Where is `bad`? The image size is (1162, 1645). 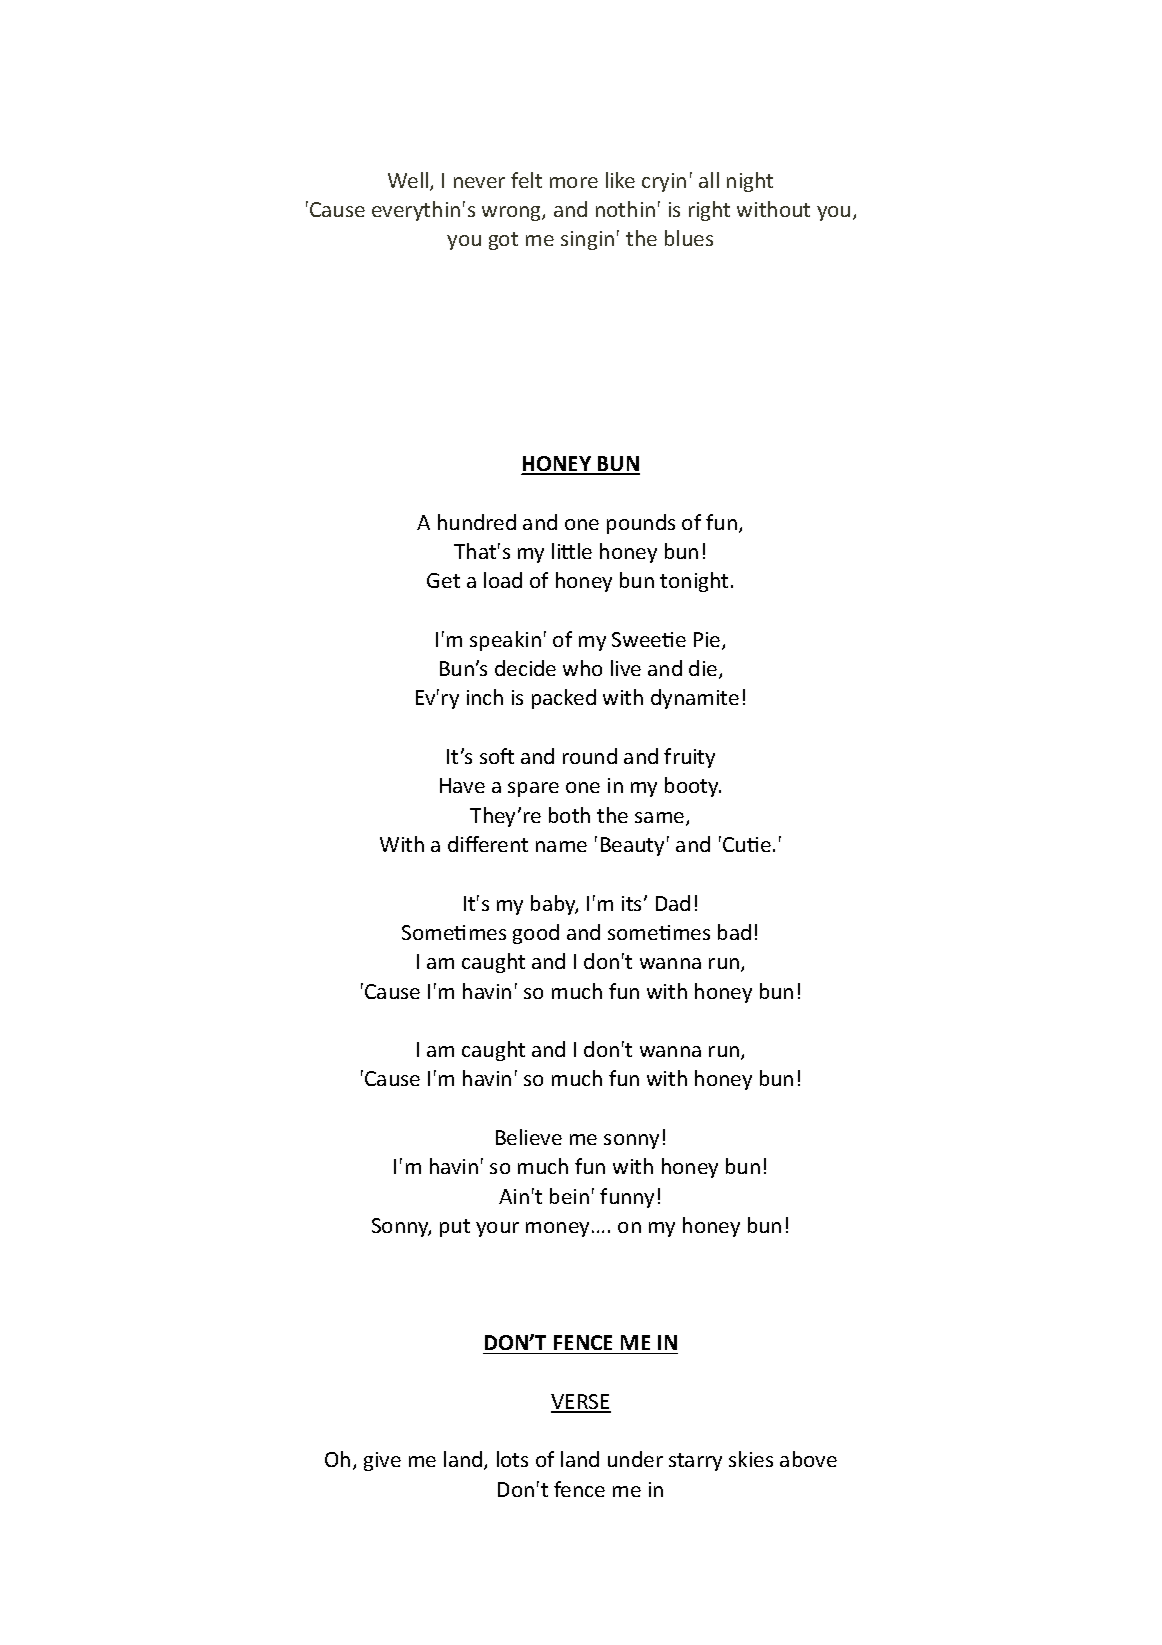
bad is located at coordinates (734, 932).
